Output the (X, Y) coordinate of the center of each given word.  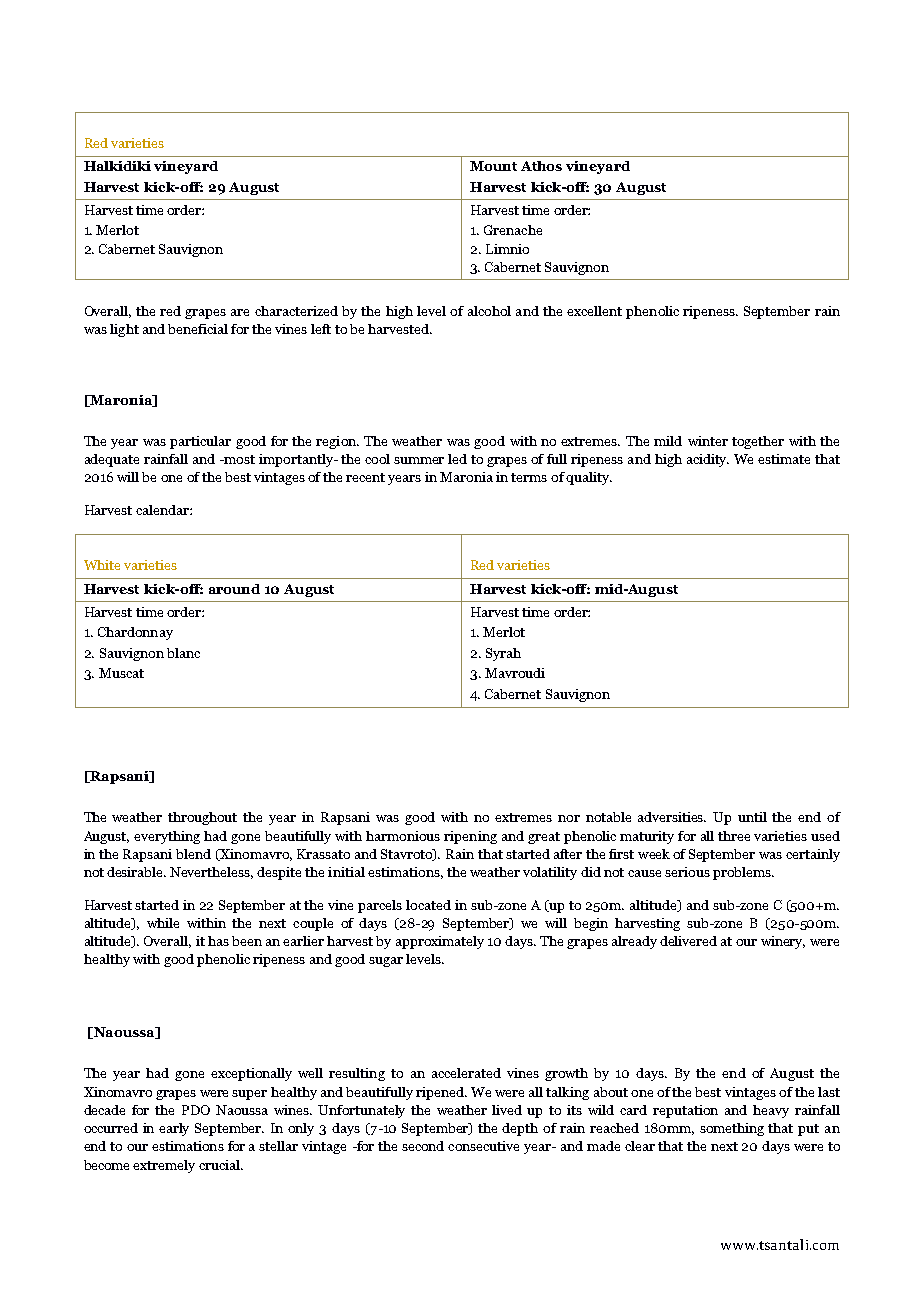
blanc (183, 653)
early (174, 1129)
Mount (493, 166)
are (240, 312)
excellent (594, 311)
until (752, 817)
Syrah (503, 654)
